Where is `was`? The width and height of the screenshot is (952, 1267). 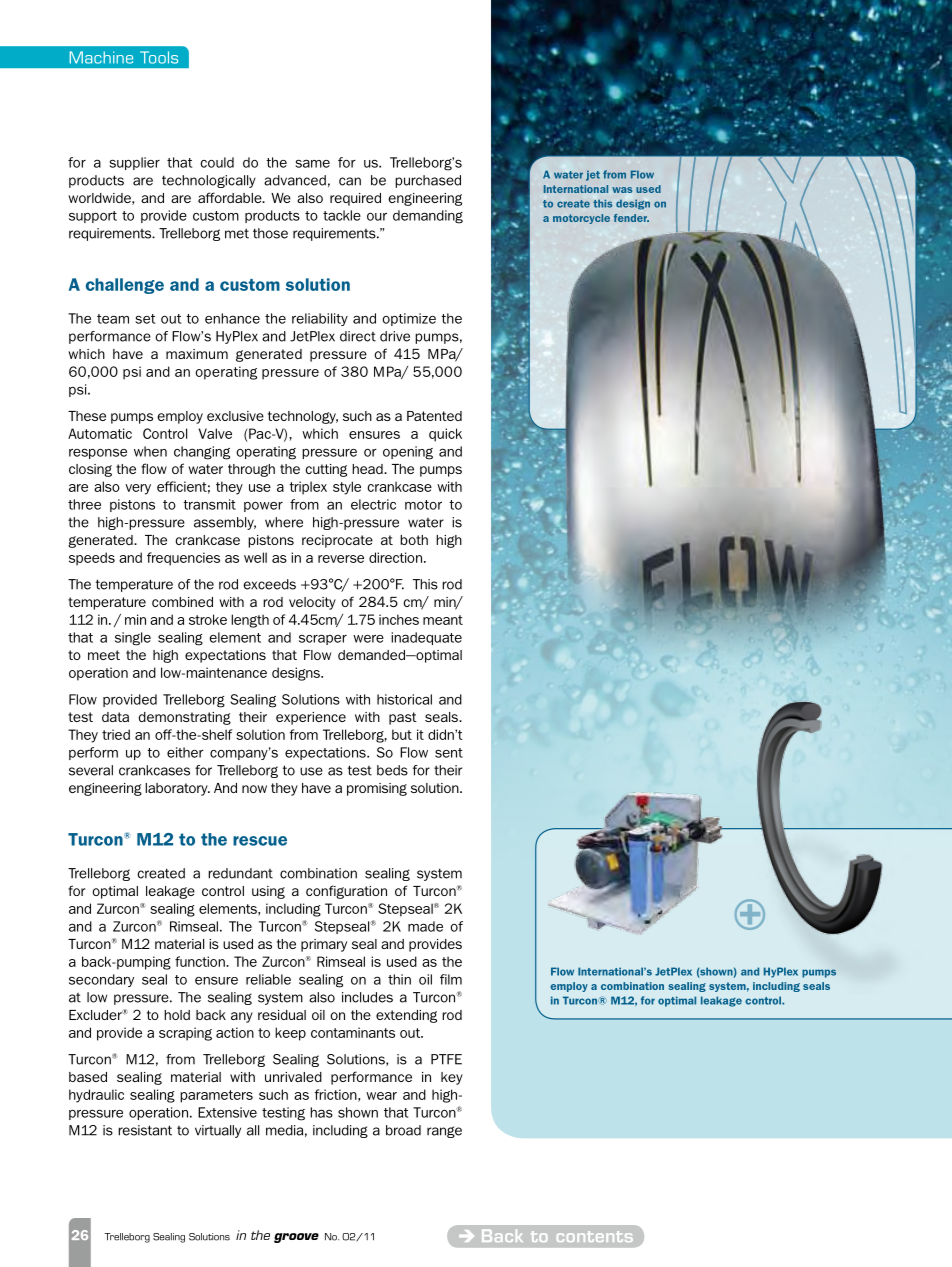
was is located at coordinates (622, 190).
